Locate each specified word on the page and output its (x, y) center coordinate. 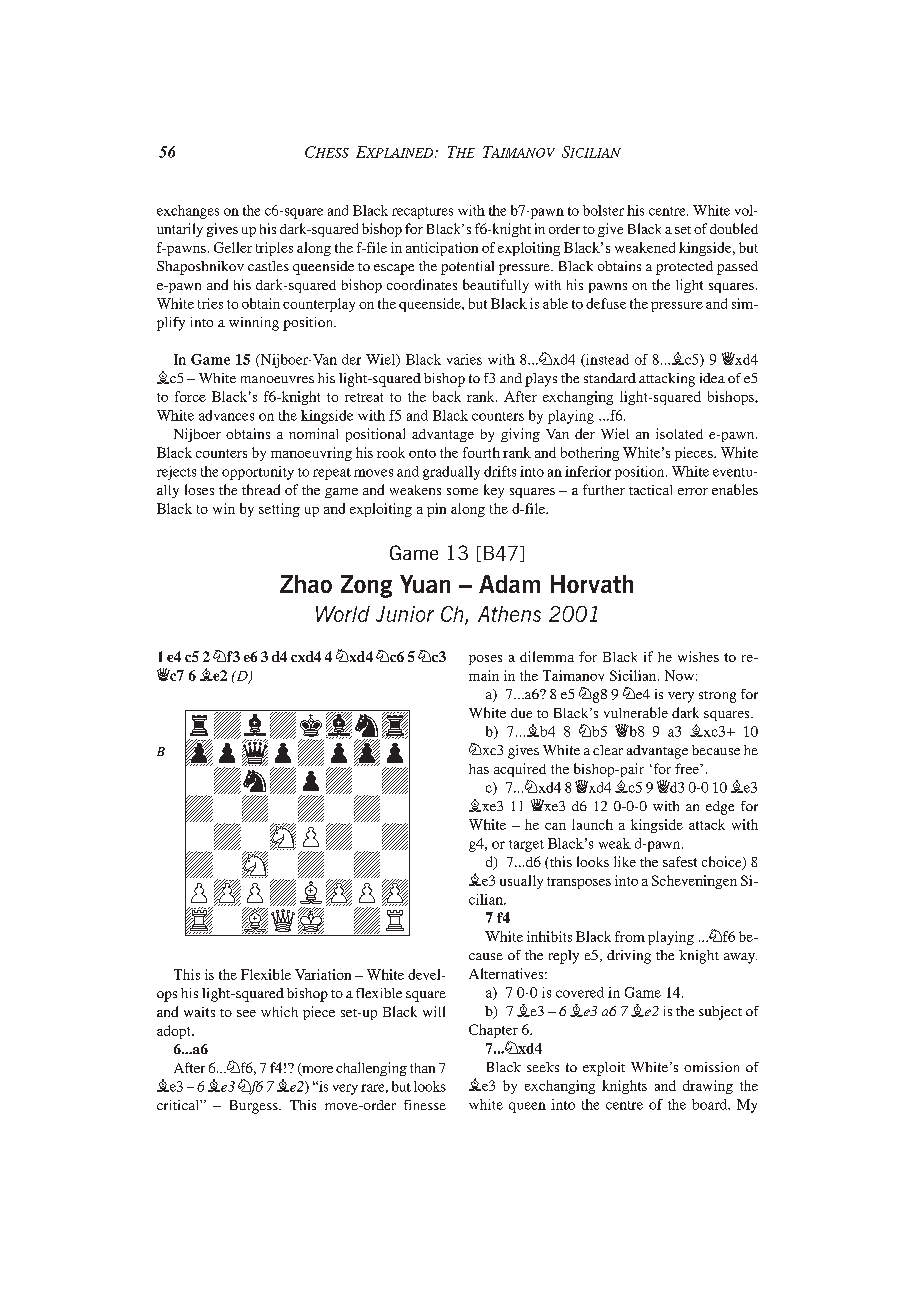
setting (279, 510)
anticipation (442, 249)
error (693, 491)
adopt (175, 1032)
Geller (233, 247)
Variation (323, 974)
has (479, 769)
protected (684, 268)
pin (436, 510)
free (688, 768)
